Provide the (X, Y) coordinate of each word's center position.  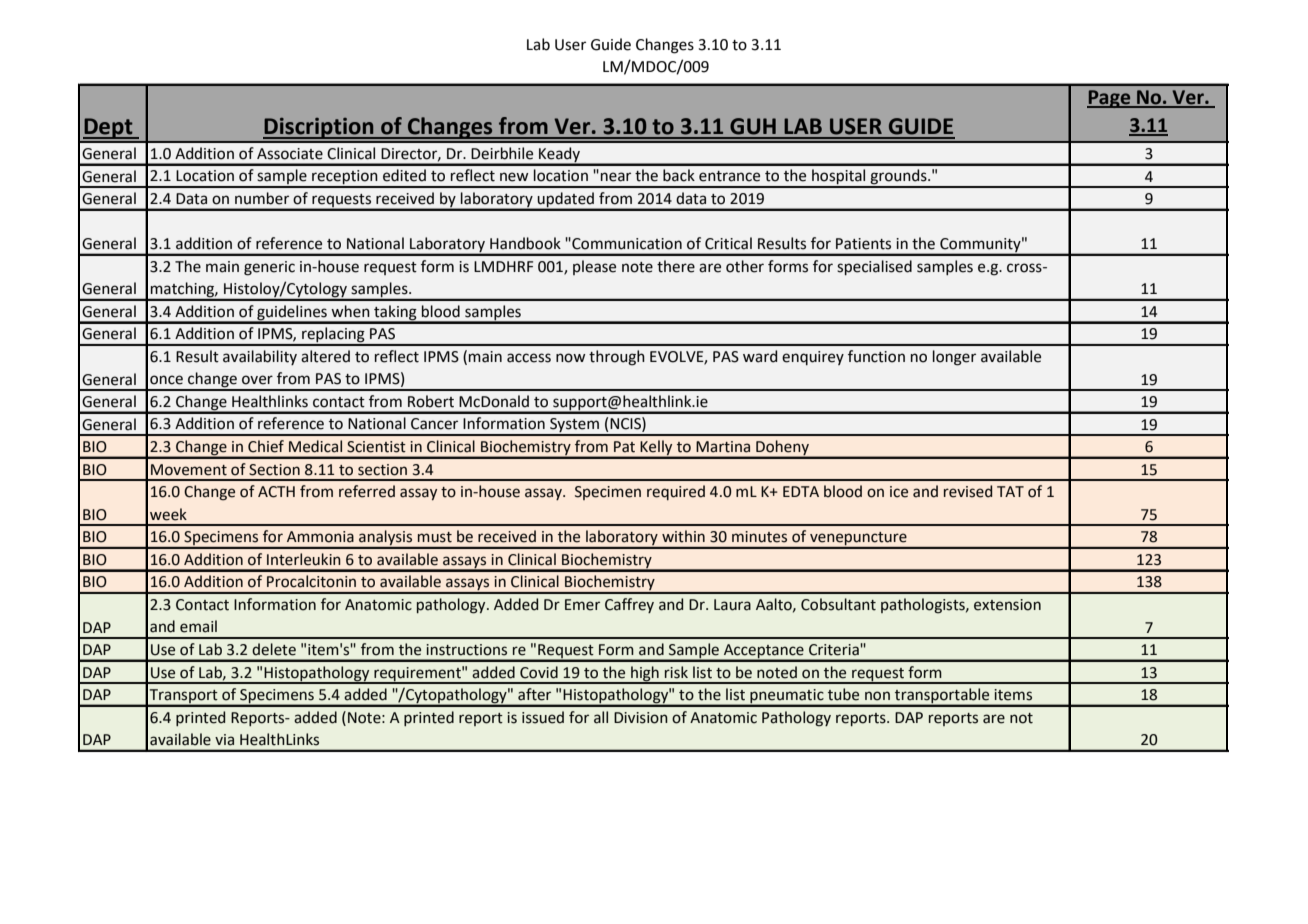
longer (954, 358)
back (679, 175)
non (877, 696)
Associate (290, 154)
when (350, 311)
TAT (1010, 491)
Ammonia (320, 537)
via (224, 740)
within (683, 536)
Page (1110, 99)
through (617, 358)
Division (641, 718)
